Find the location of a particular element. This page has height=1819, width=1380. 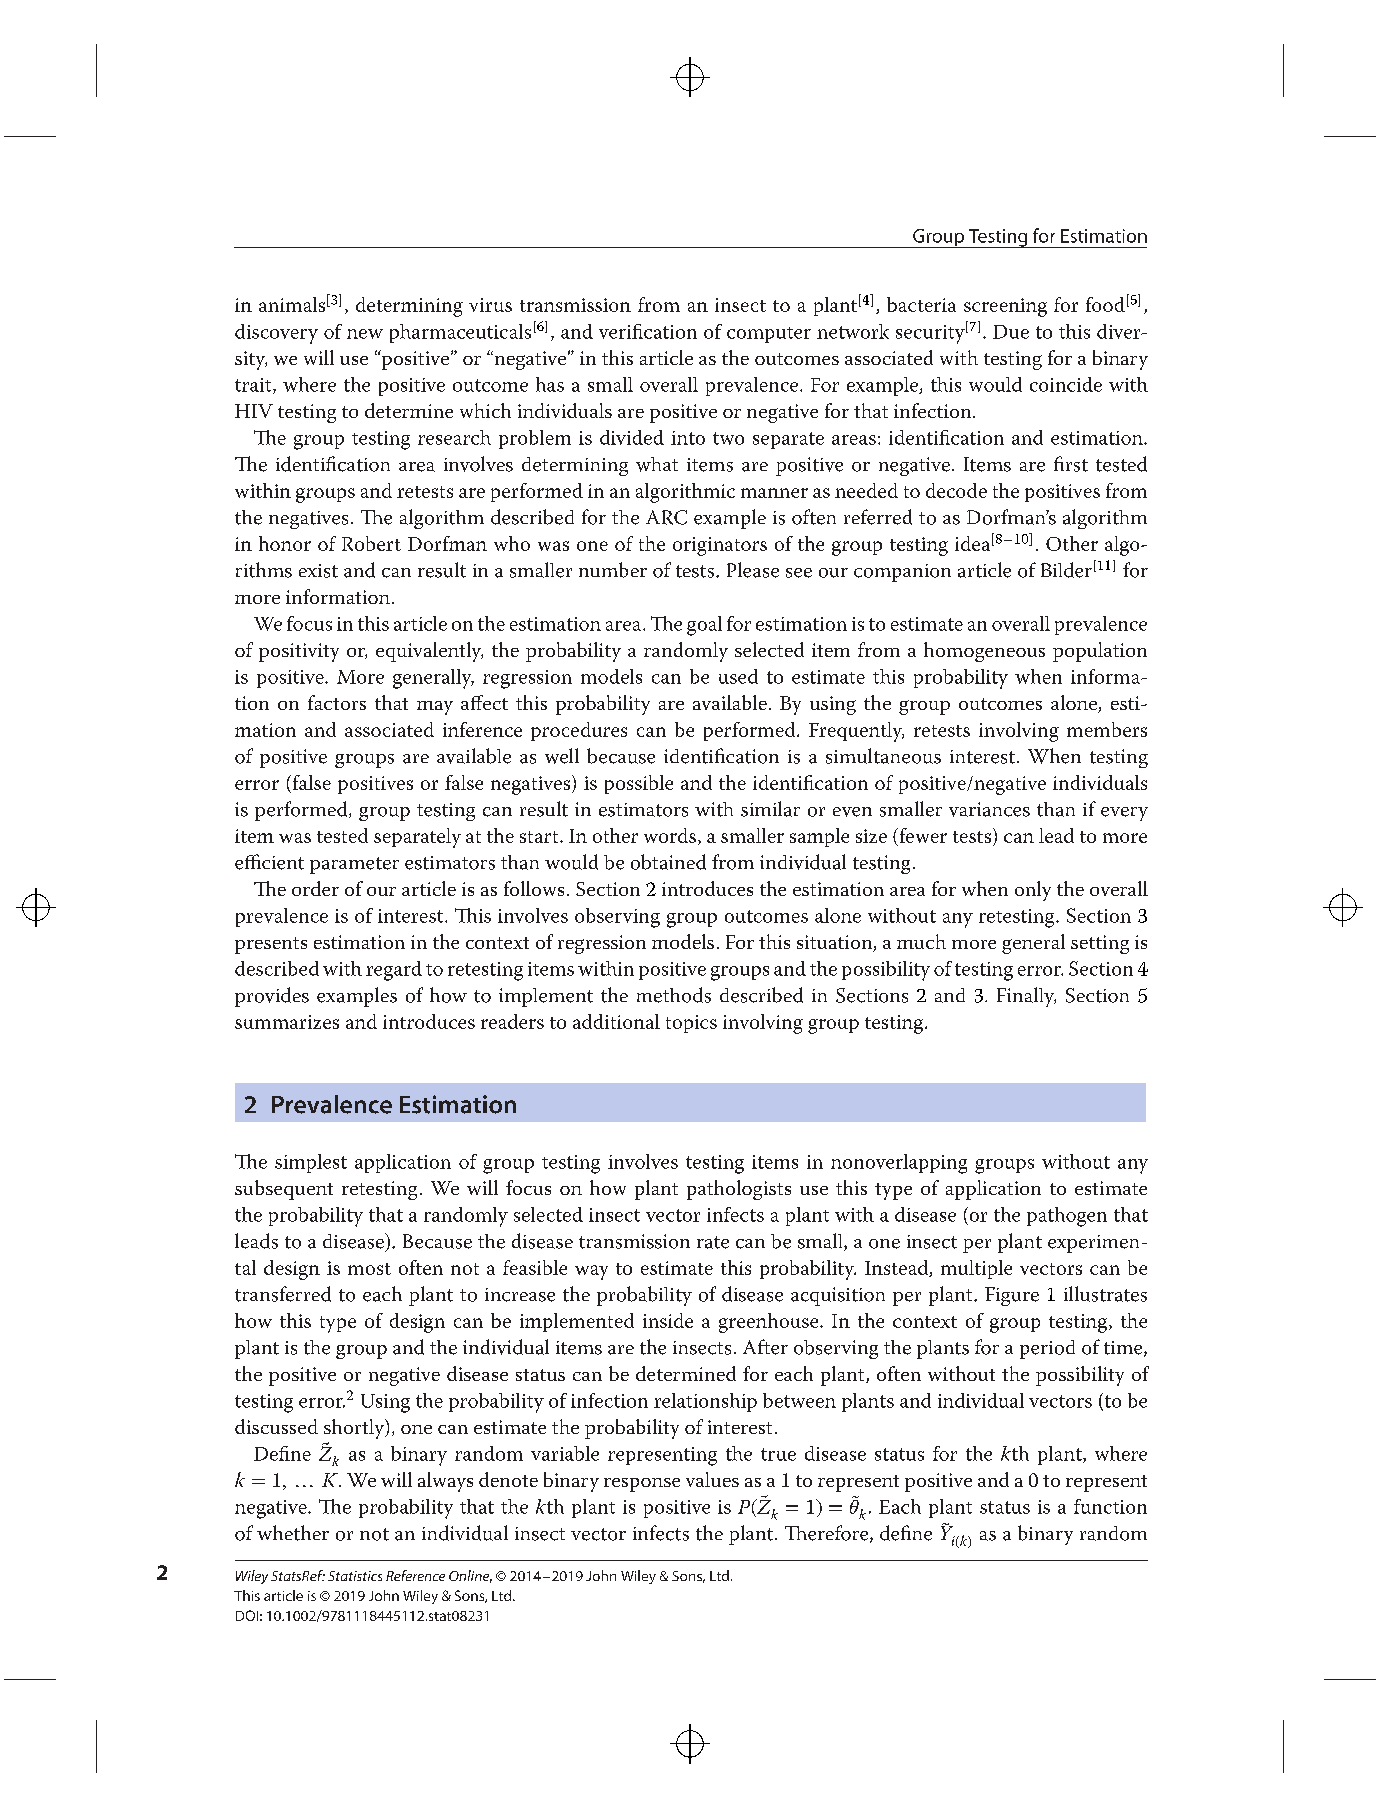

pathologists is located at coordinates (739, 1190).
